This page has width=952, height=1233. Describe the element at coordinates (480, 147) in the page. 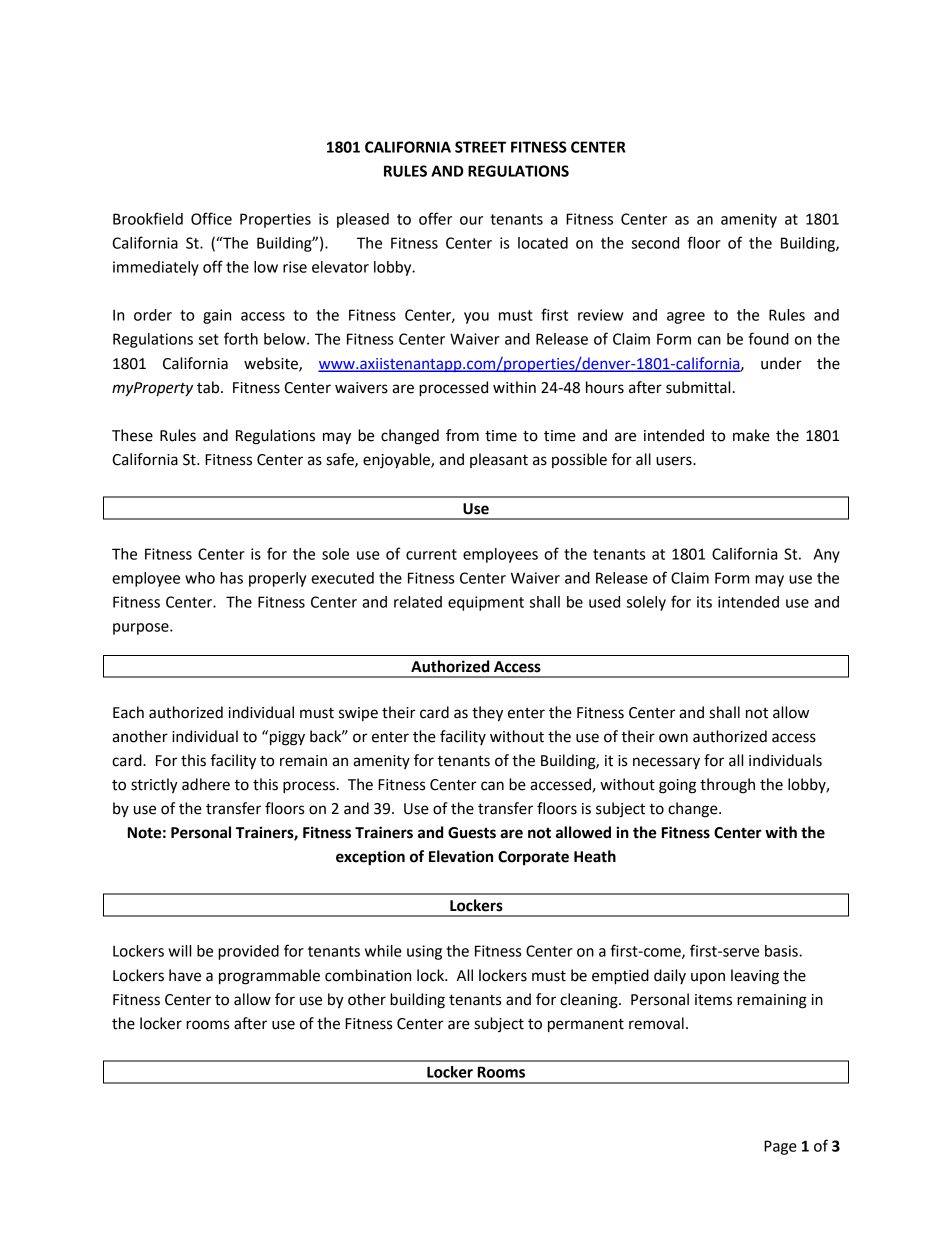

I see `STREET` at that location.
